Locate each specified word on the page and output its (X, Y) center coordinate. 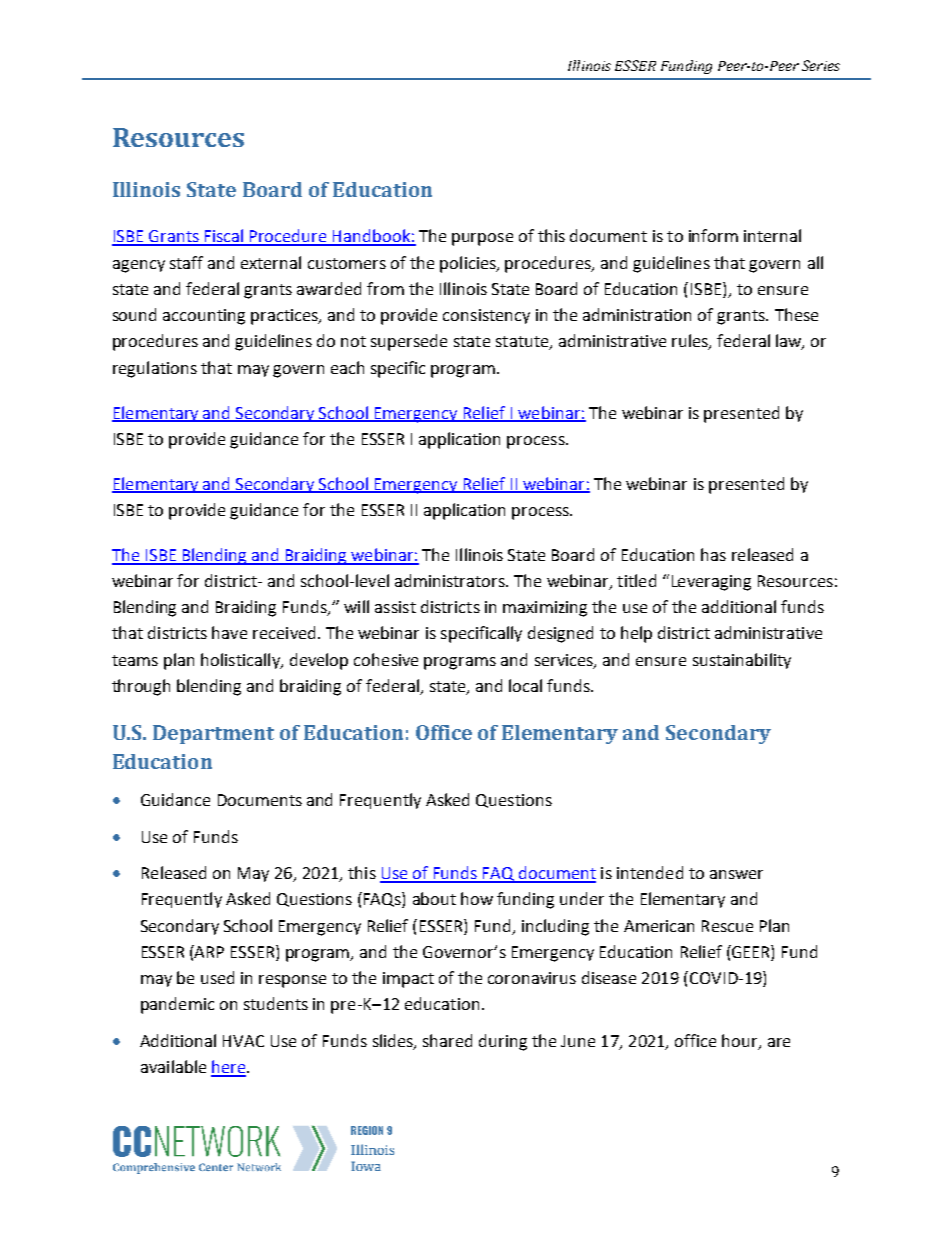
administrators (451, 580)
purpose (482, 239)
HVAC (243, 1041)
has (713, 554)
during (503, 1042)
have (229, 632)
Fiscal (224, 237)
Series (821, 65)
